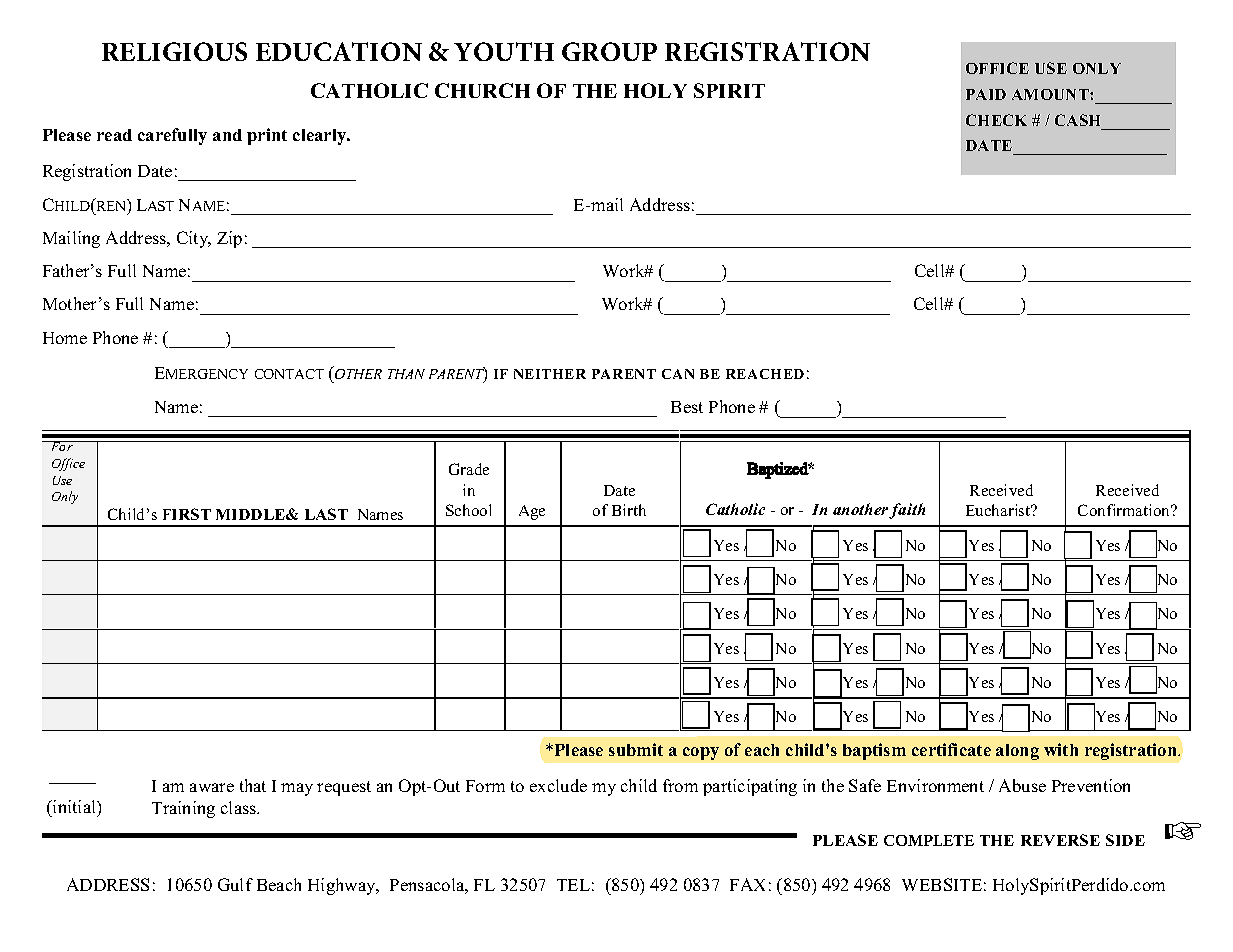 The width and height of the page is (1233, 952). Describe the element at coordinates (194, 239) in the page. I see `City` at that location.
